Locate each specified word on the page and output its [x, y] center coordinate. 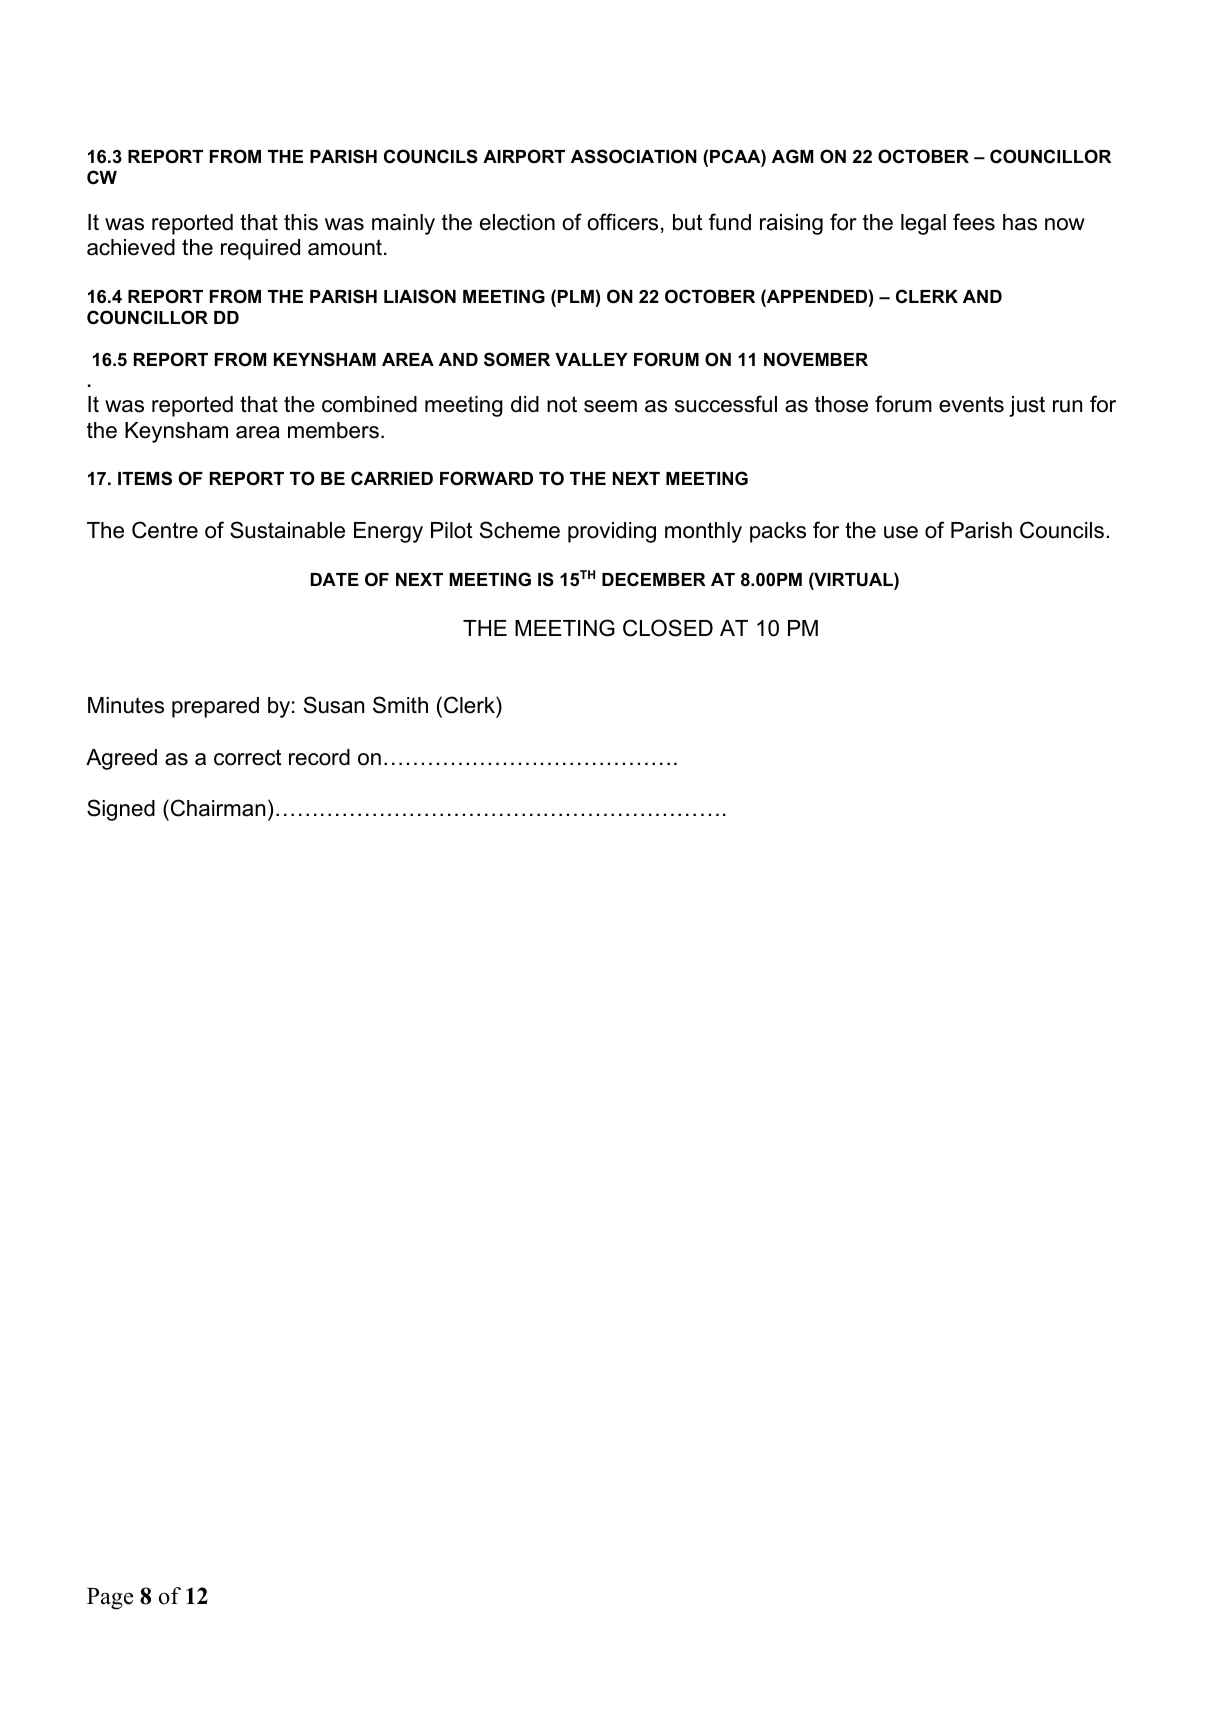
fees [974, 222]
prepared [215, 707]
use [901, 532]
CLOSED [668, 628]
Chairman [218, 808]
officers [622, 222]
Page [110, 1599]
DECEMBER [654, 579]
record [319, 757]
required [260, 249]
